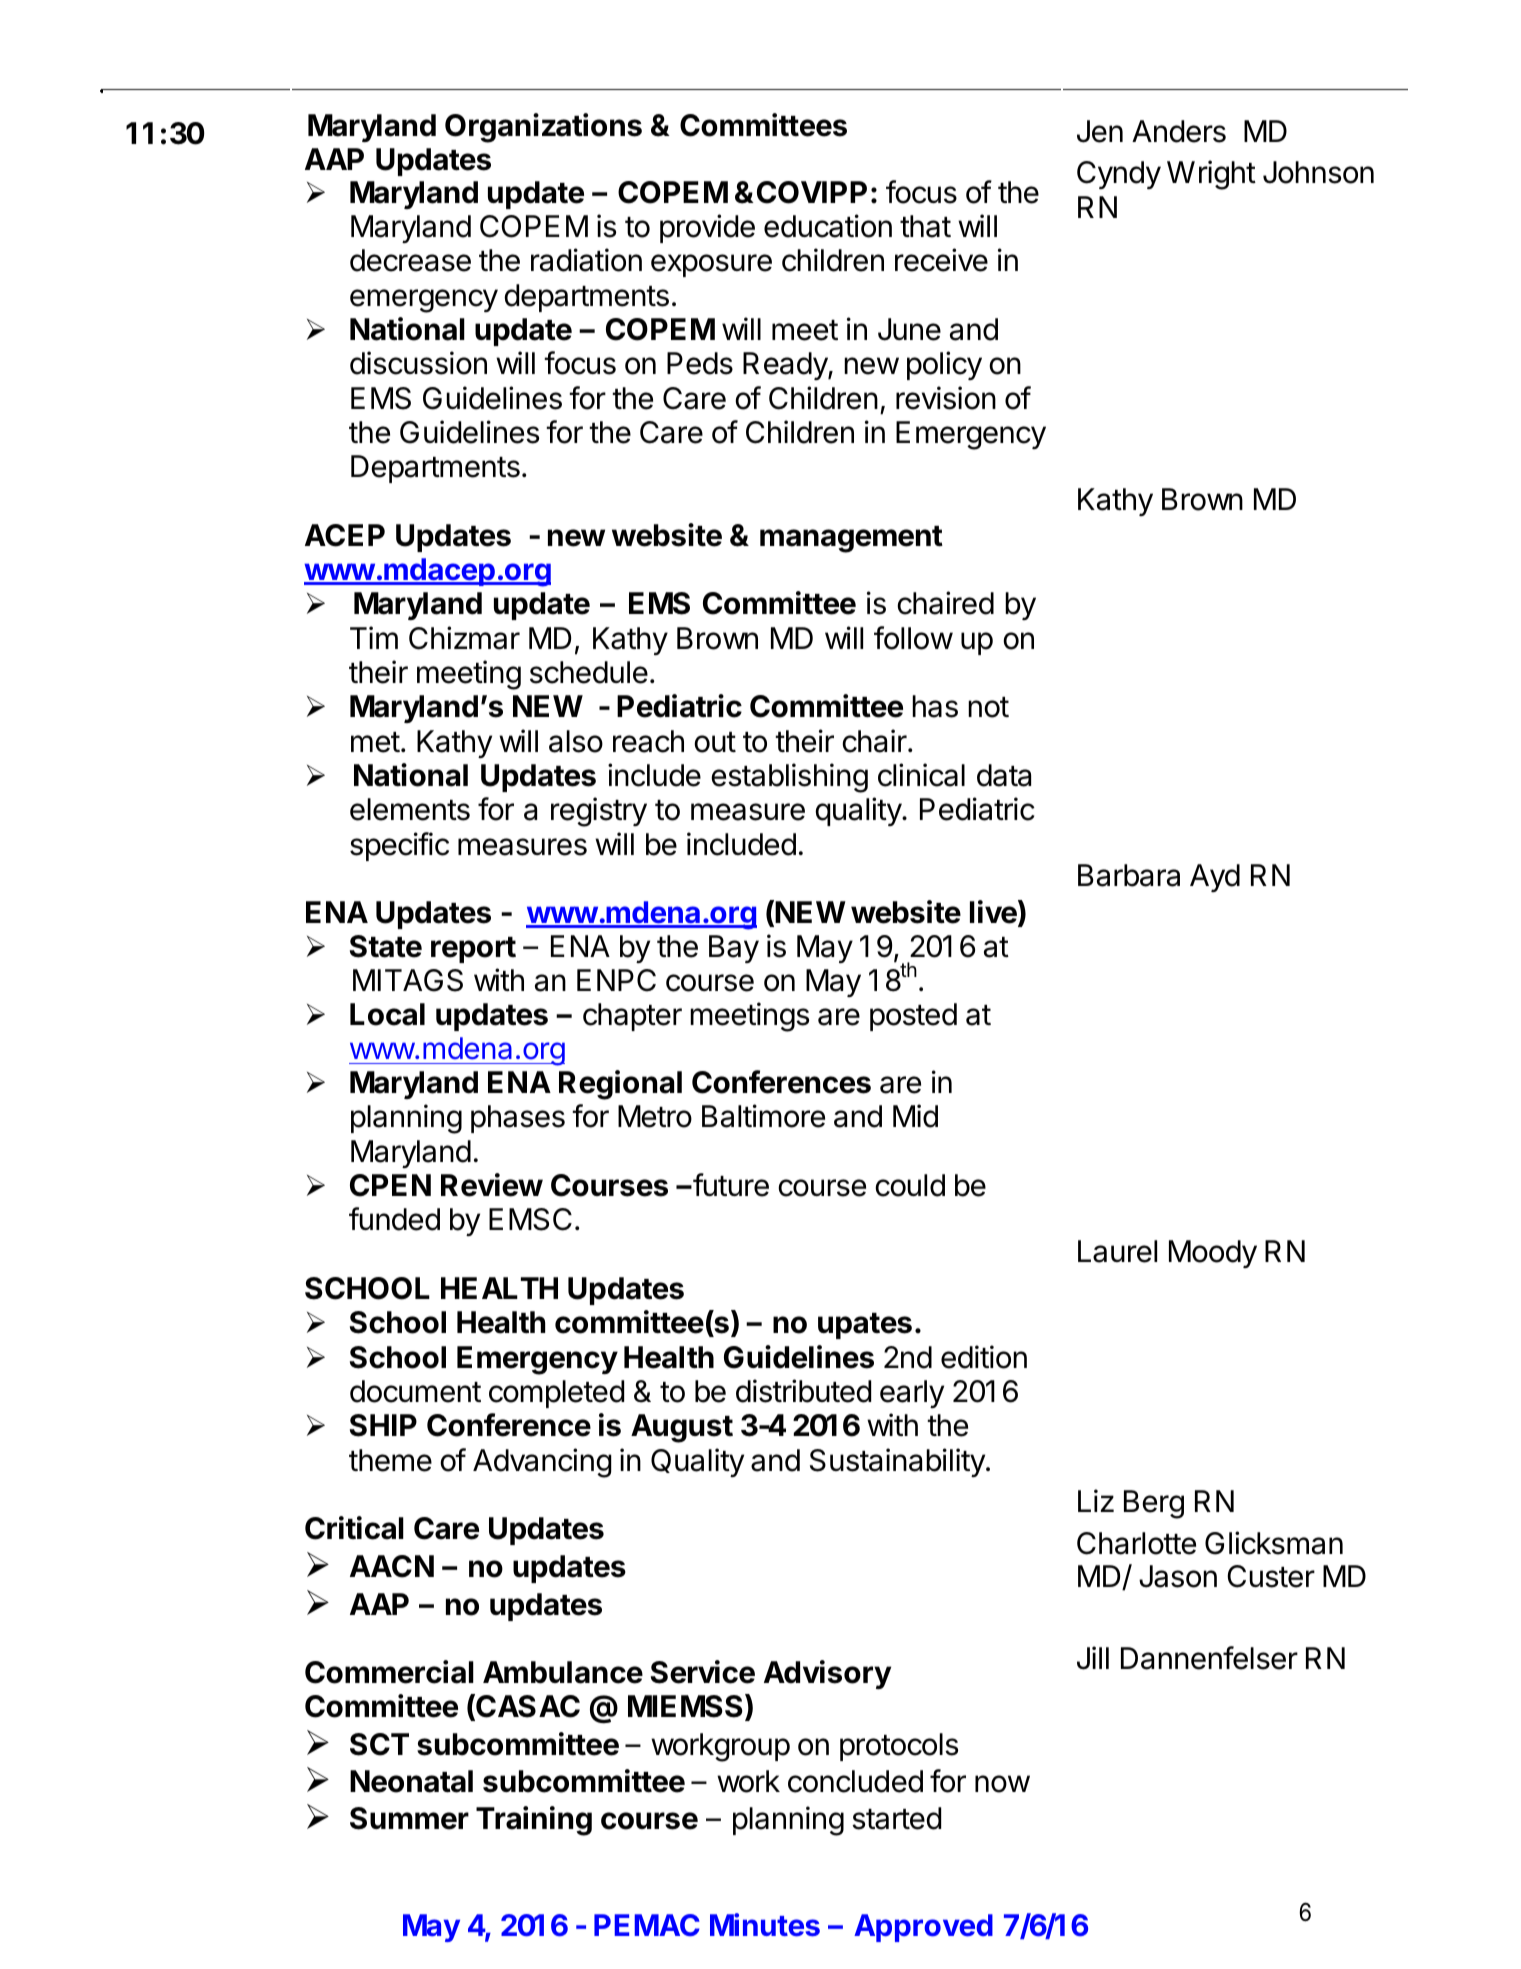 The width and height of the screenshot is (1521, 1969). Describe the element at coordinates (543, 128) in the screenshot. I see `Organizations` at that location.
